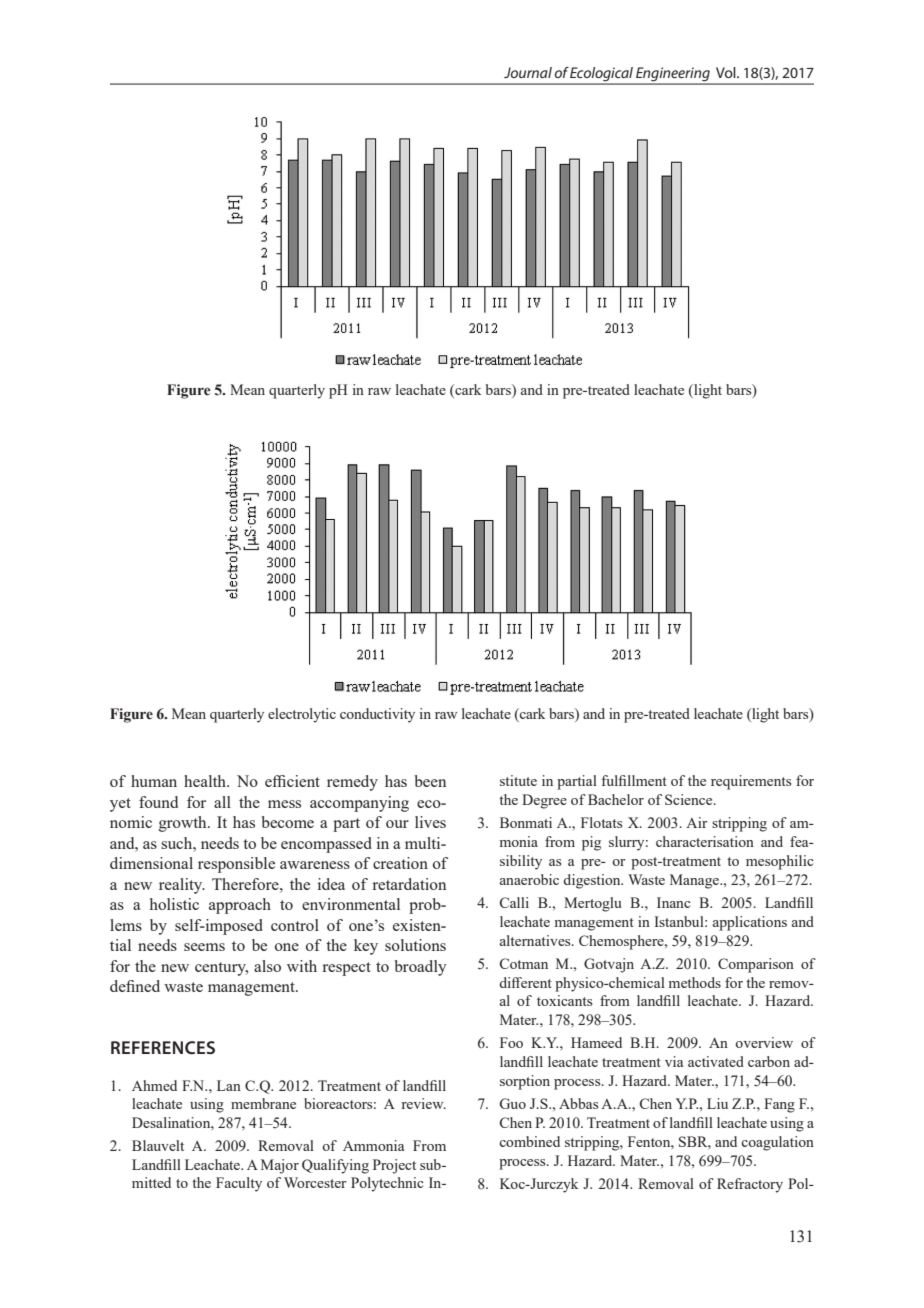 Image resolution: width=924 pixels, height=1308 pixels. What do you see at coordinates (727, 72) in the page?
I see `Vol` at bounding box center [727, 72].
